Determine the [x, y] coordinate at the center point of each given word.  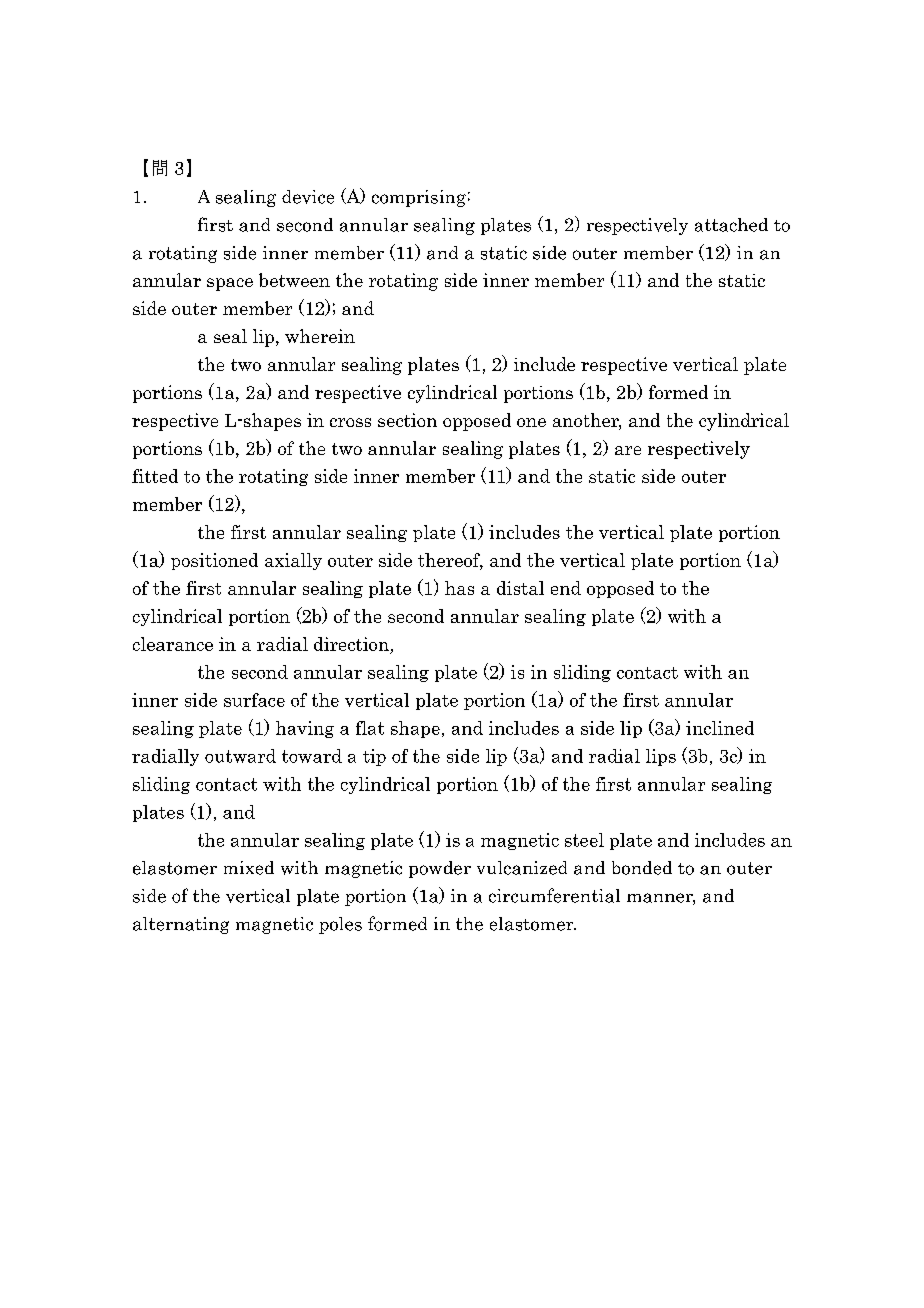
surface [254, 700]
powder [440, 869]
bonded [642, 868]
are [628, 450]
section [407, 420]
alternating [181, 925]
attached [731, 225]
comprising [419, 198]
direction [351, 644]
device [308, 197]
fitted [155, 476]
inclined [720, 728]
